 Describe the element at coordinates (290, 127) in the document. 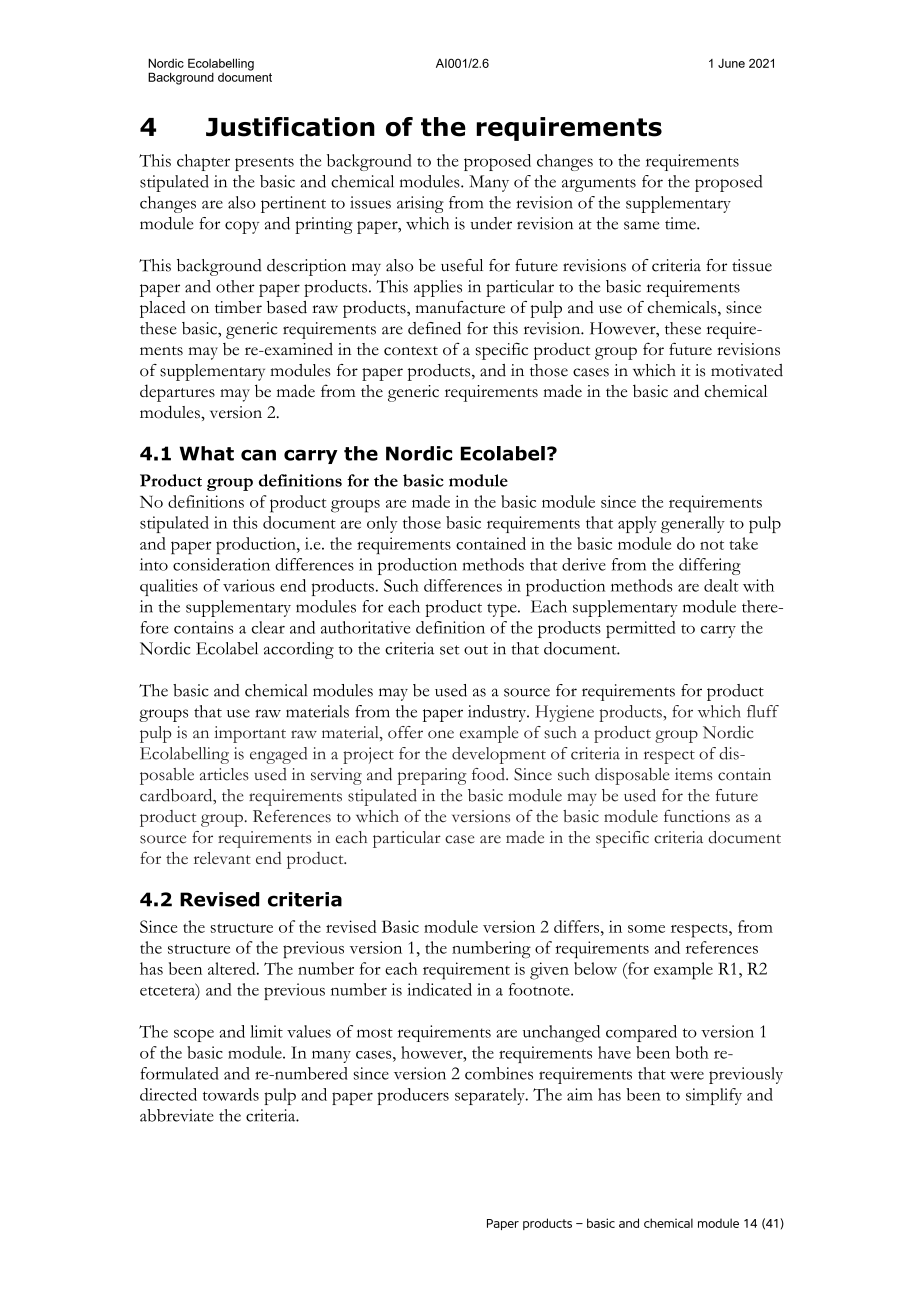

I see `Justification` at that location.
